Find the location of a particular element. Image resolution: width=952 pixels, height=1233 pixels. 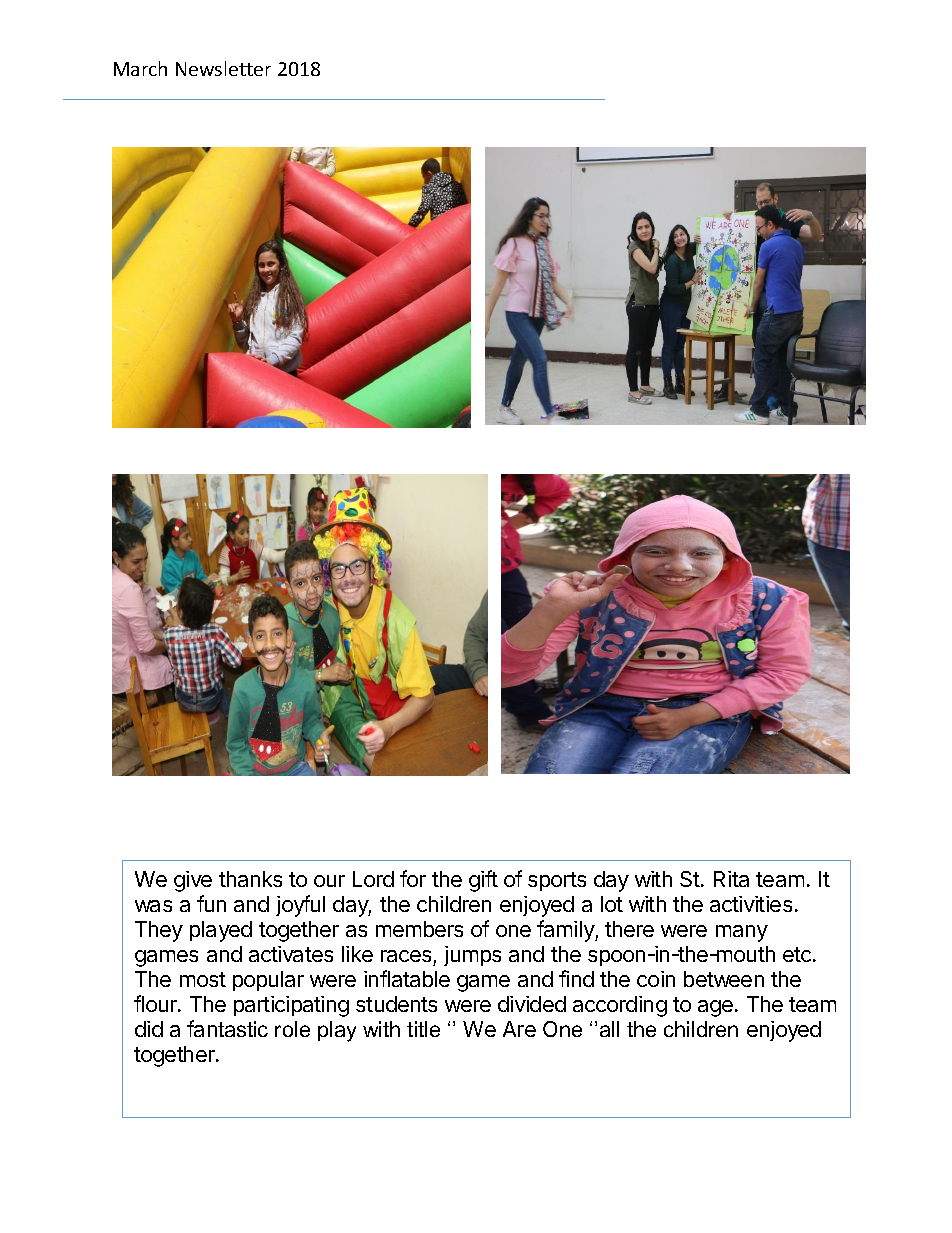

thanks is located at coordinates (250, 879).
